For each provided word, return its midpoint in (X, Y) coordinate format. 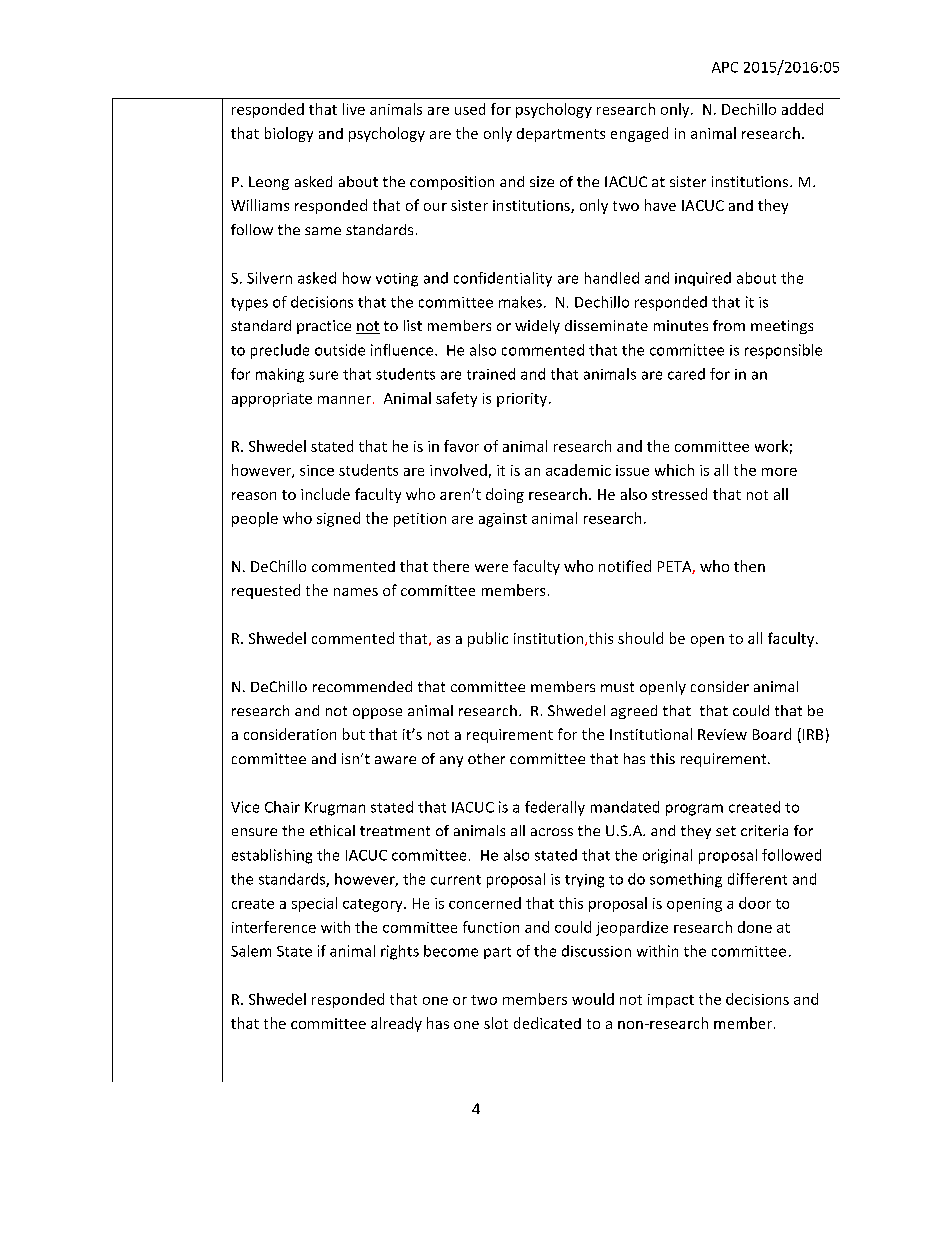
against (503, 520)
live (354, 109)
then (749, 566)
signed (338, 519)
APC (725, 67)
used (470, 109)
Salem (251, 951)
